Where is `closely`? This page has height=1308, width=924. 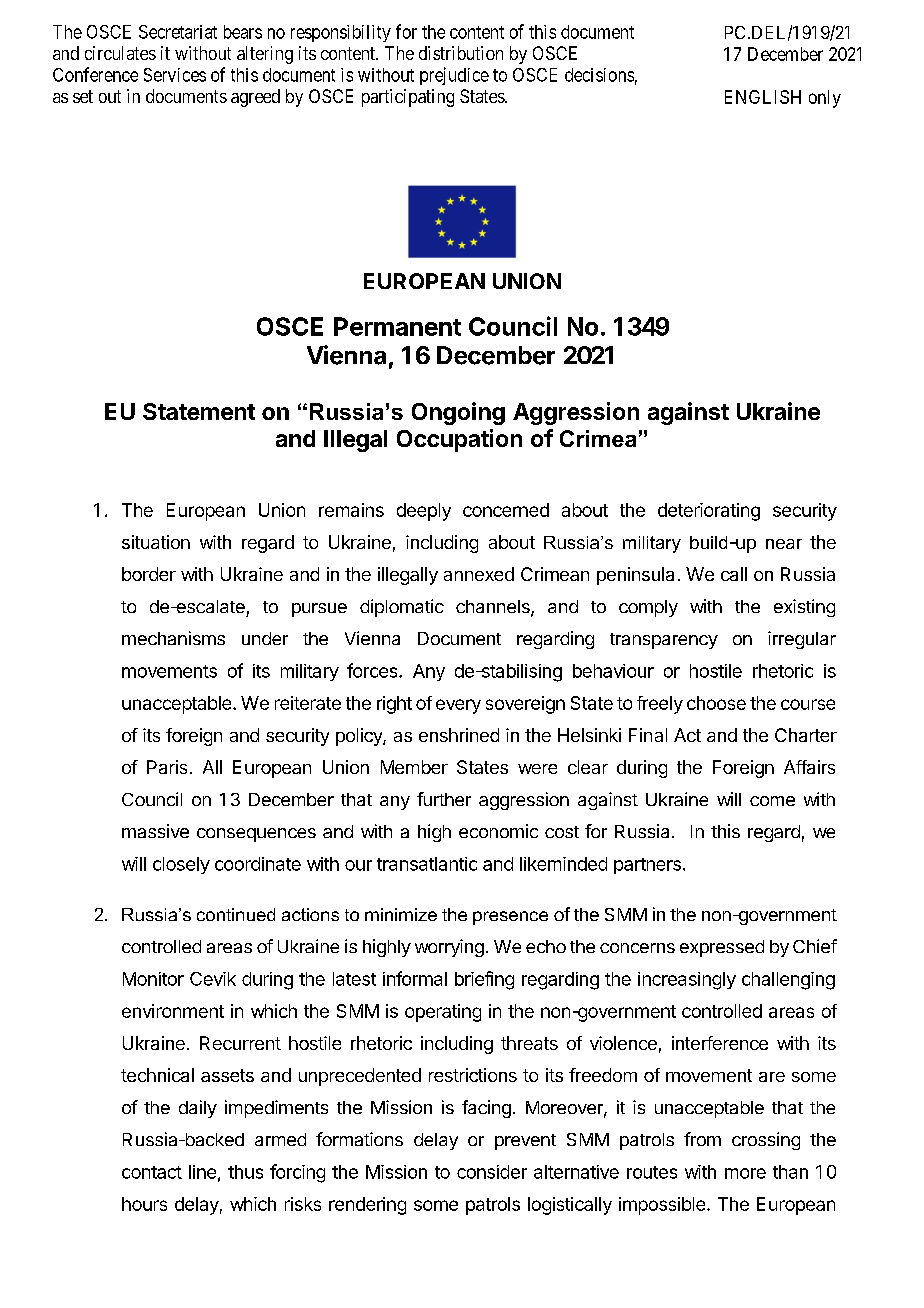
closely is located at coordinates (181, 865).
